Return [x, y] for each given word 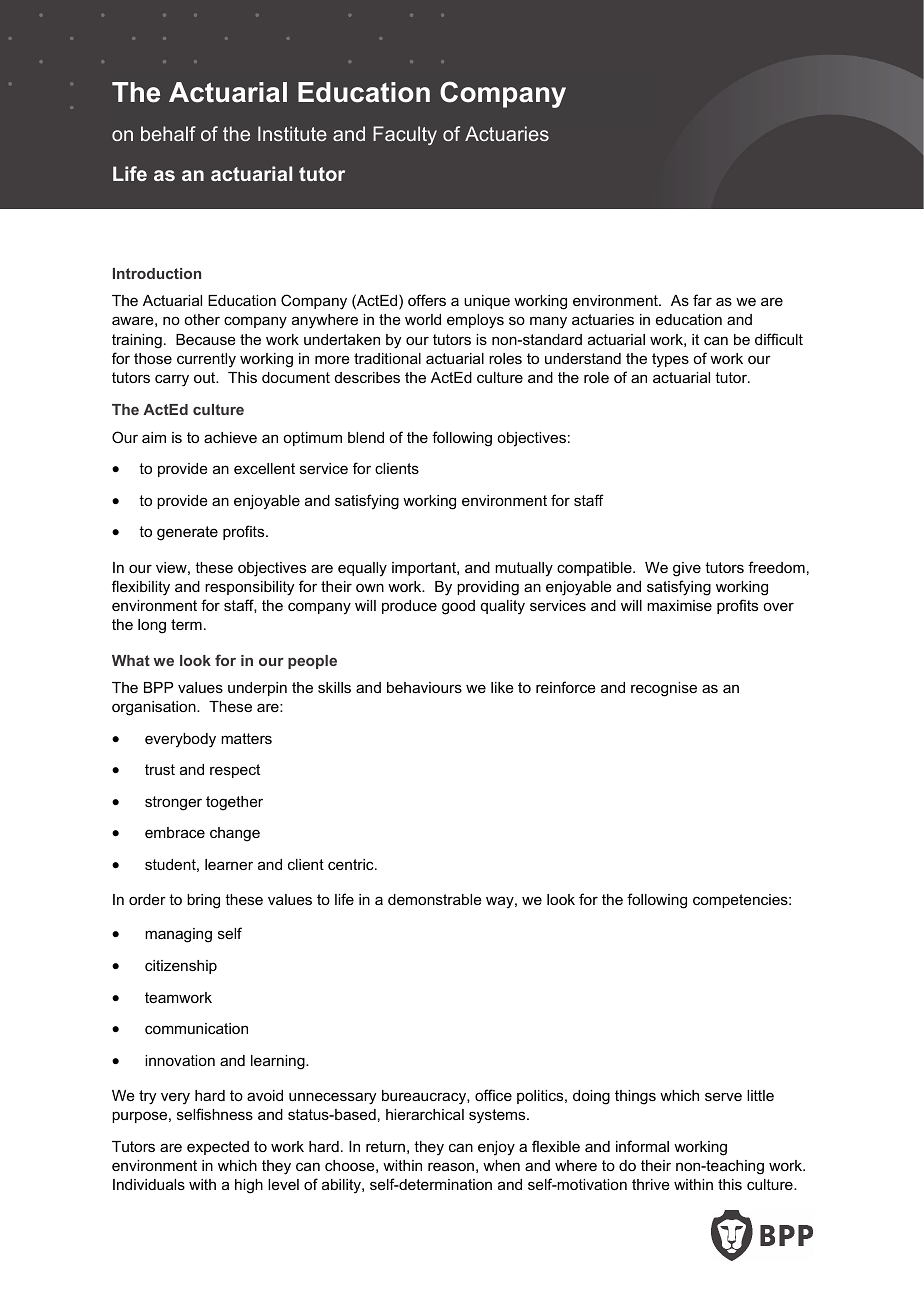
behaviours [424, 687]
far [702, 300]
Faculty [405, 135]
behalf [168, 133]
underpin [257, 689]
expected [218, 1148]
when [501, 1165]
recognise [664, 689]
